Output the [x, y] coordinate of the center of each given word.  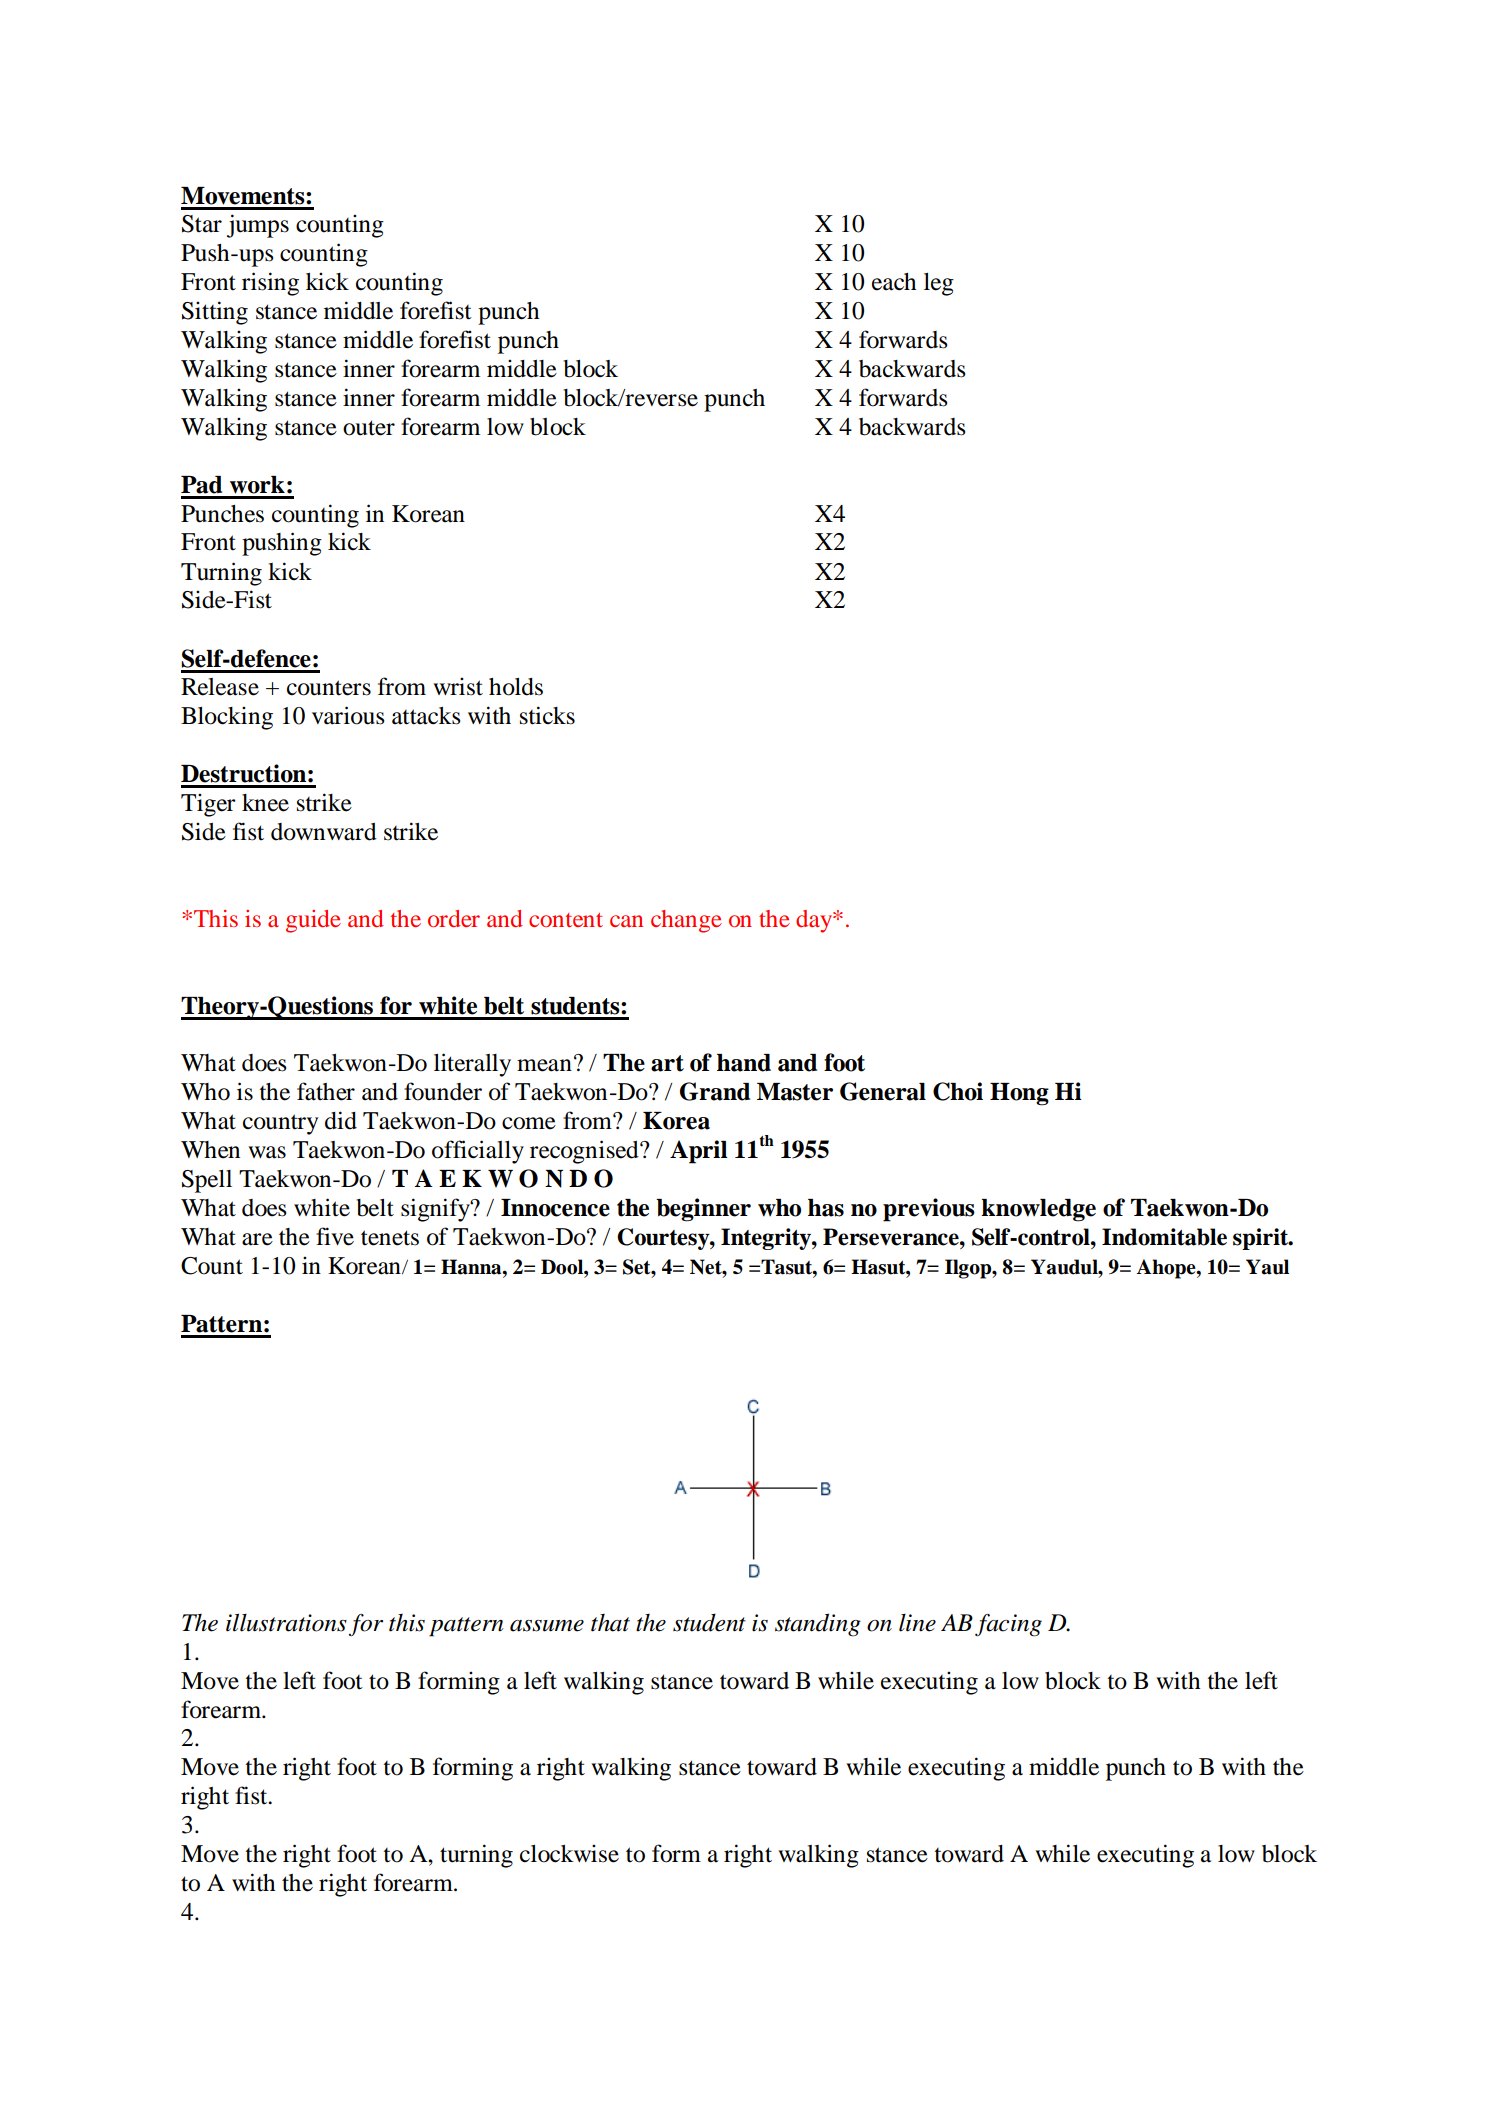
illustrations [286, 1622]
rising [270, 284]
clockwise [569, 1853]
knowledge [1038, 1210]
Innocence [555, 1208]
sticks [547, 715]
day [815, 921]
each [894, 282]
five [335, 1236]
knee [265, 803]
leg [939, 284]
